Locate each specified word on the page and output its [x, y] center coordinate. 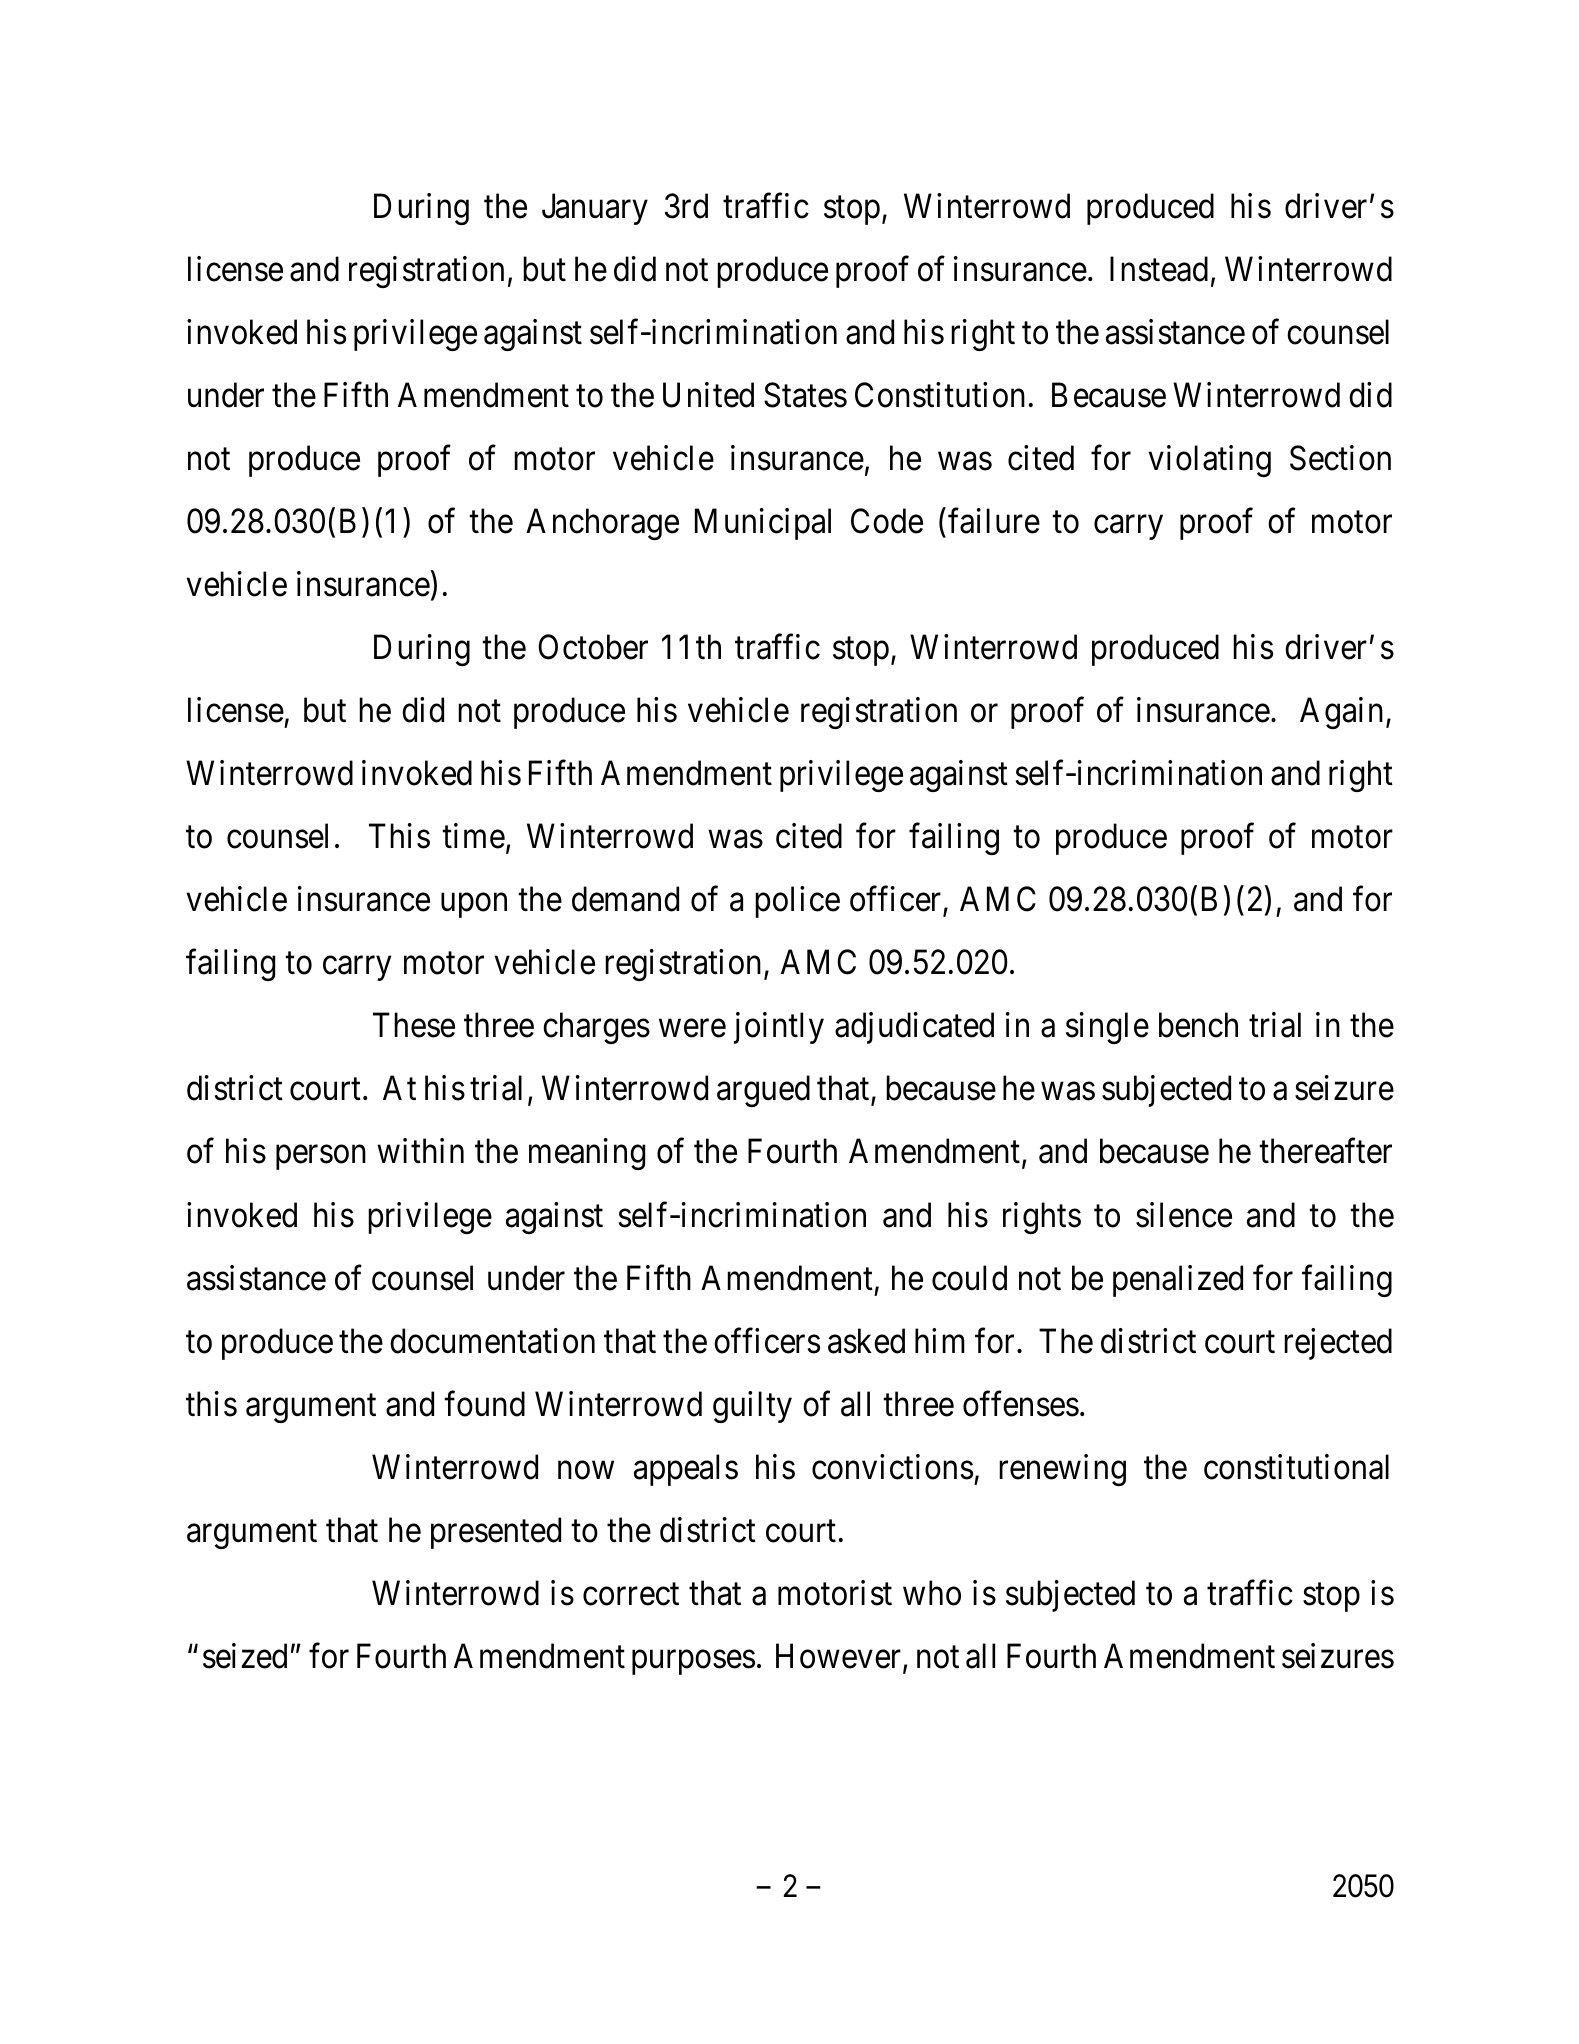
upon [474, 906]
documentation [492, 1341]
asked [866, 1341]
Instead [1159, 269]
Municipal [763, 524]
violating [1209, 461]
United [708, 395]
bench [1198, 1025]
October [593, 647]
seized [245, 1656]
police [797, 902]
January [595, 209]
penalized [1178, 1281]
